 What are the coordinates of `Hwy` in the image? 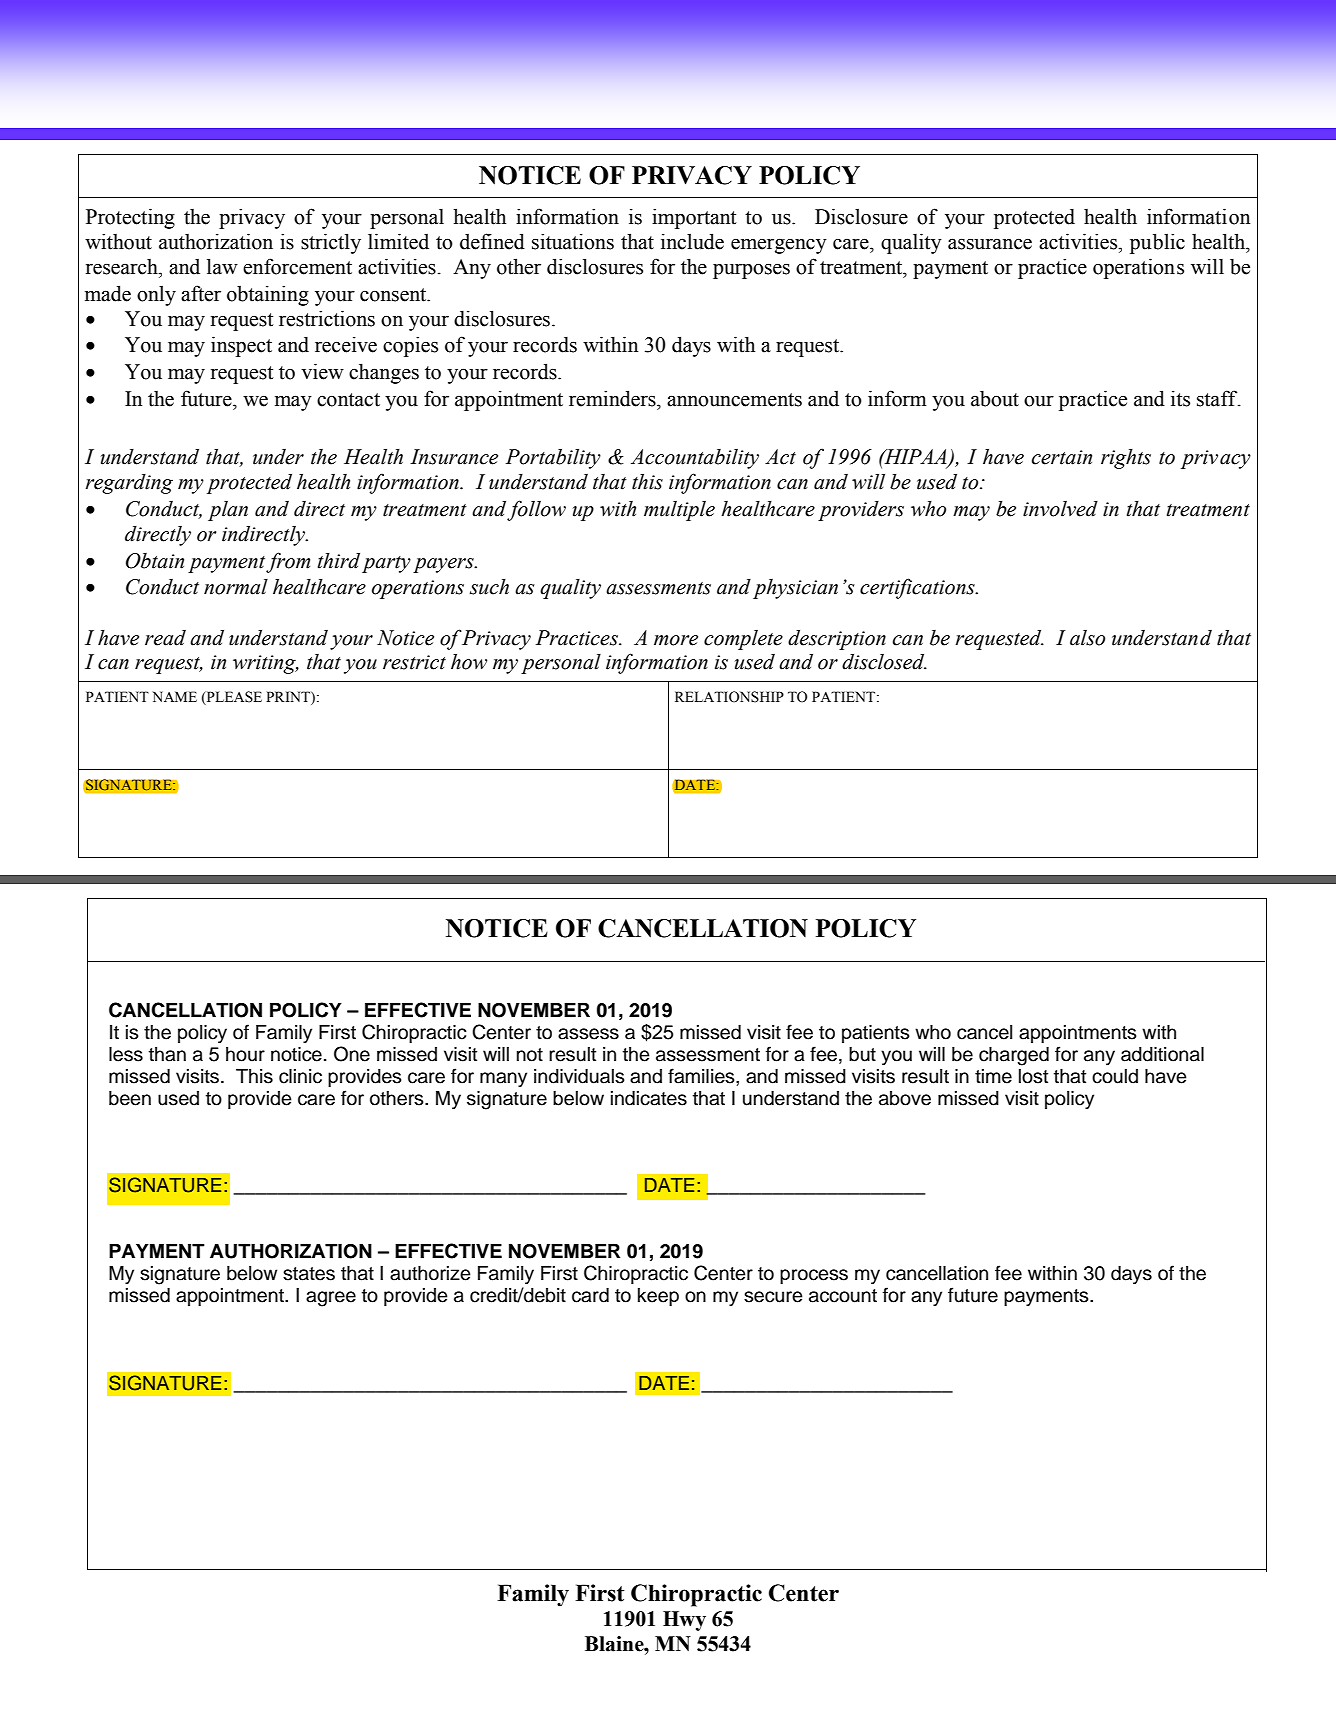 It's located at (684, 1621).
